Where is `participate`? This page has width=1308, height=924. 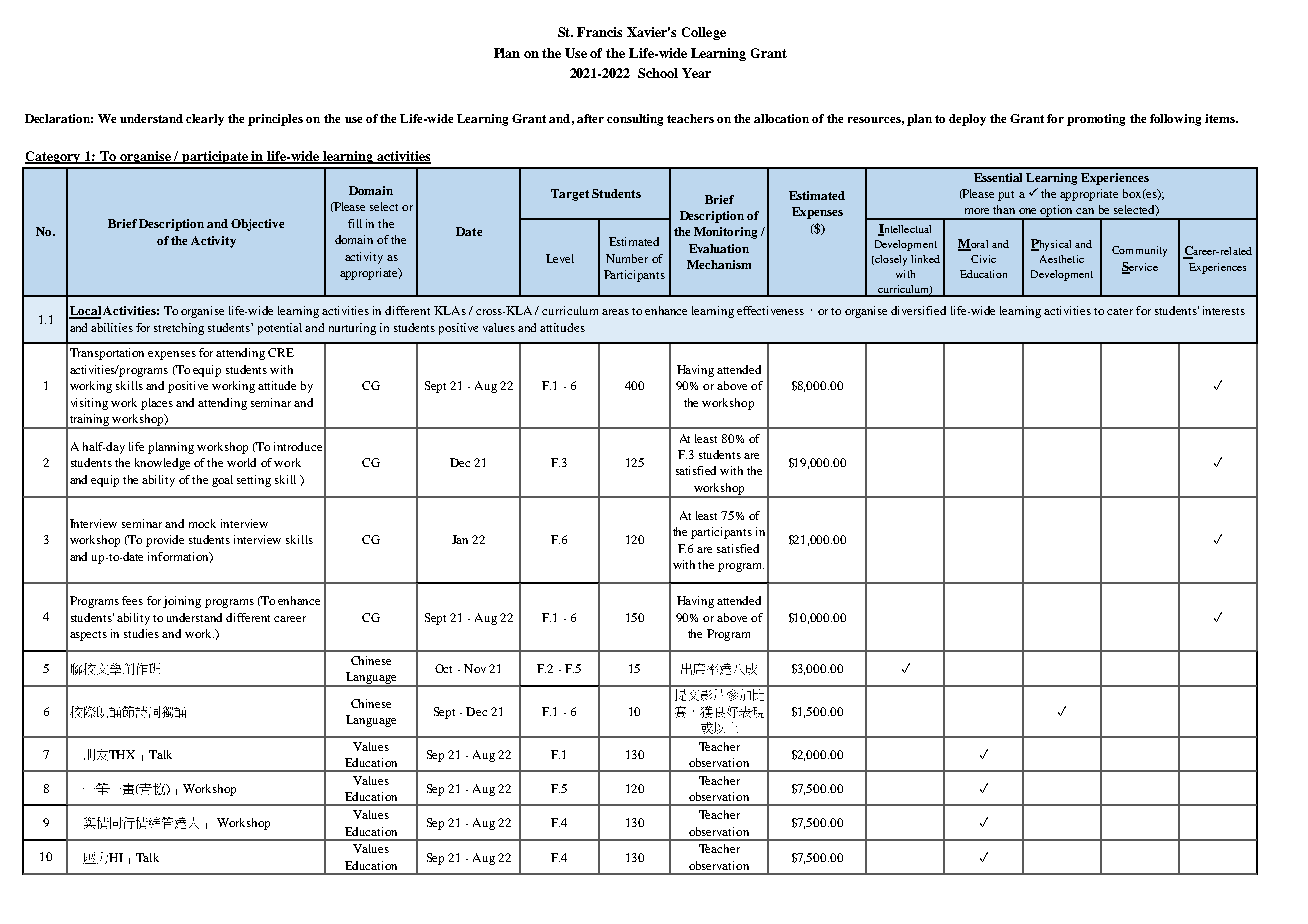
participate is located at coordinates (215, 157).
